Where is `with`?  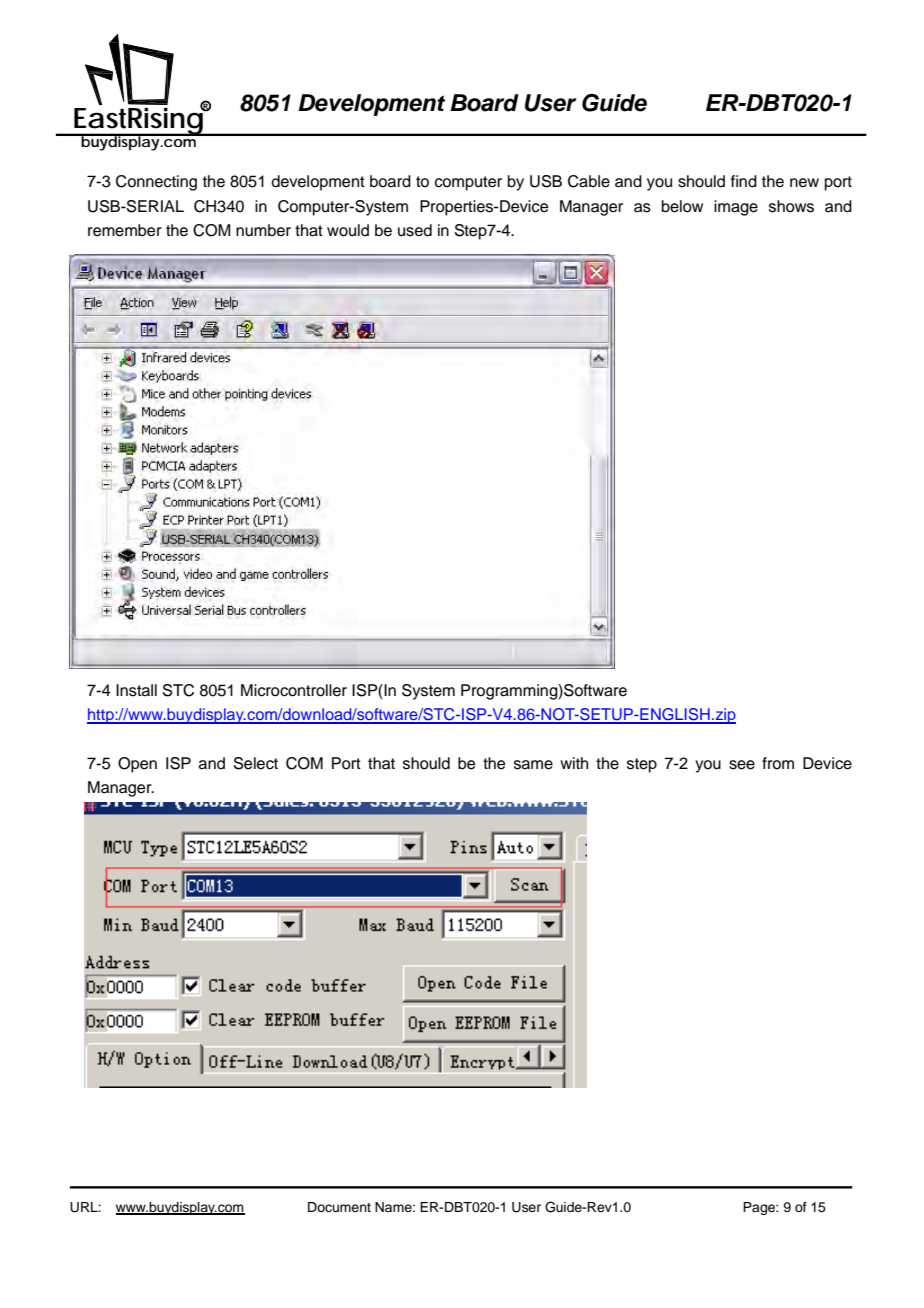
with is located at coordinates (574, 763).
